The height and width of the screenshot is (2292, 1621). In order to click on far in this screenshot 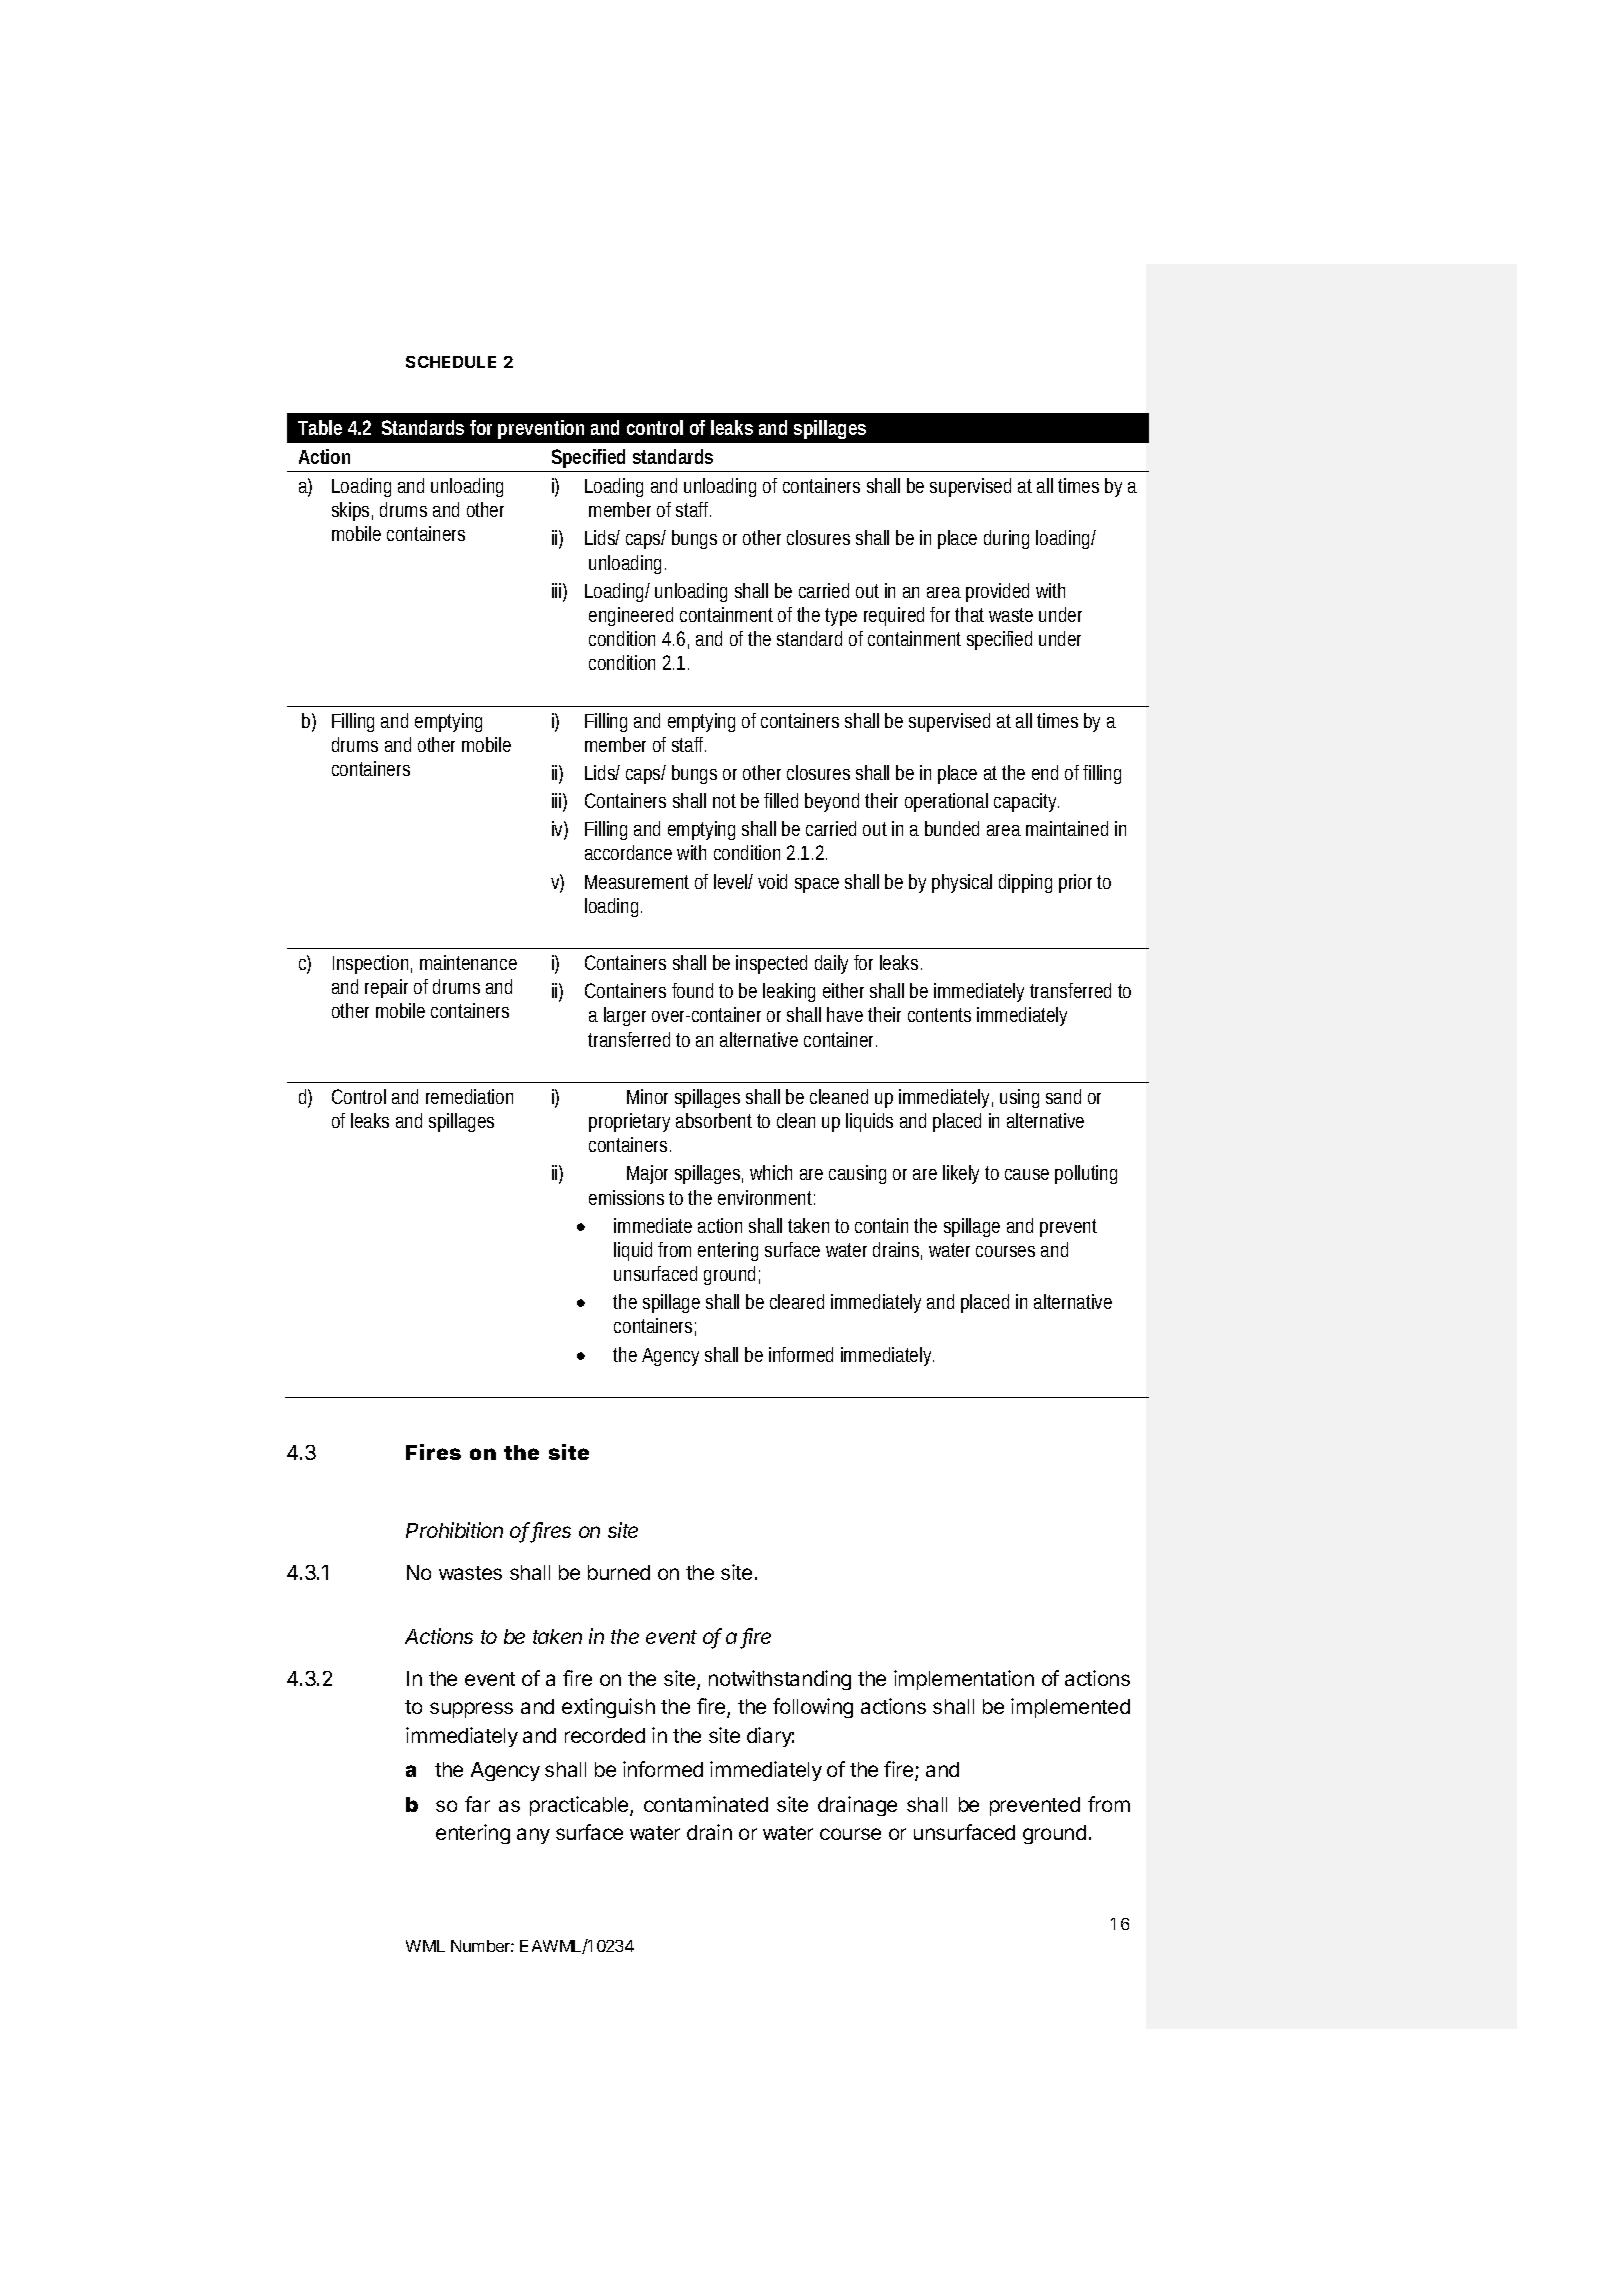, I will do `click(477, 1804)`.
